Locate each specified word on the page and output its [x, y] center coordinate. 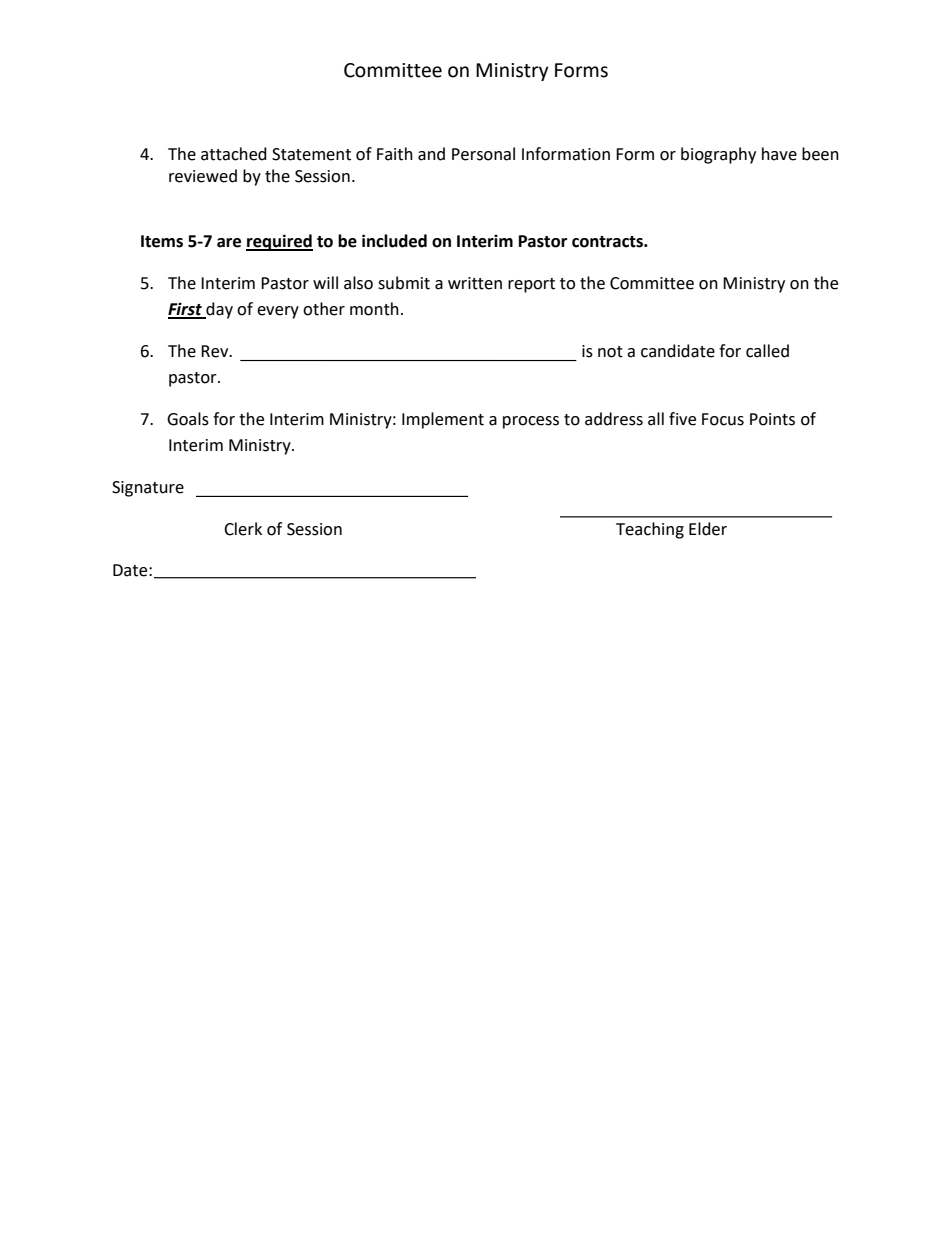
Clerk [243, 529]
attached [234, 154]
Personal [483, 154]
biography [718, 155]
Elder [708, 529]
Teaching [650, 530]
